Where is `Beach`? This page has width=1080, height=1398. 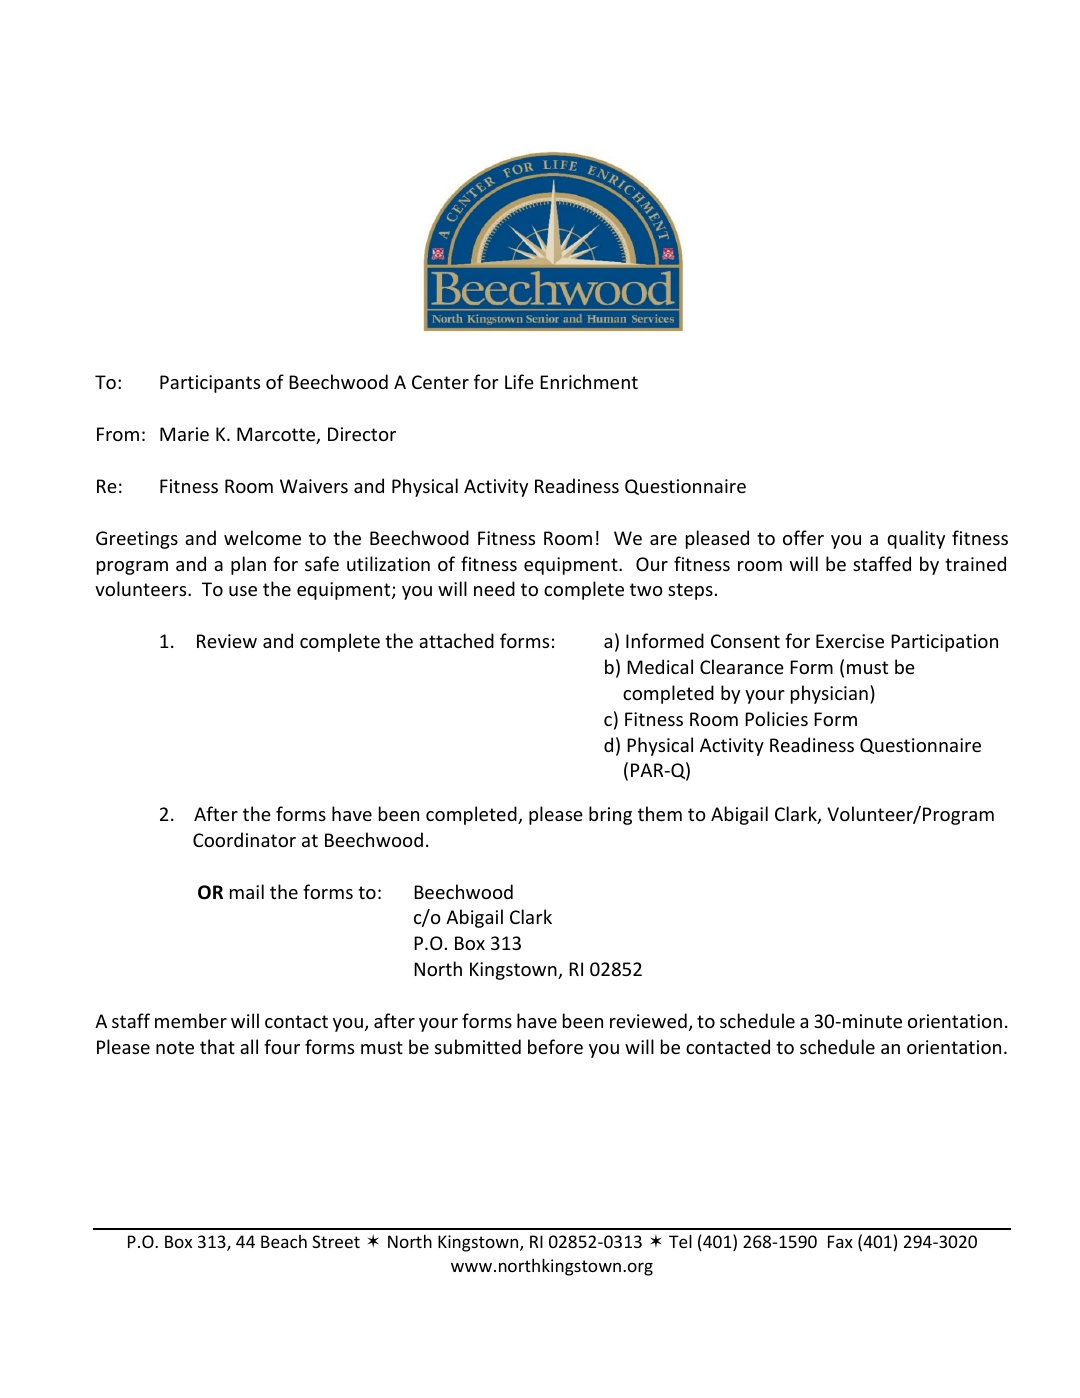
Beach is located at coordinates (284, 1241).
